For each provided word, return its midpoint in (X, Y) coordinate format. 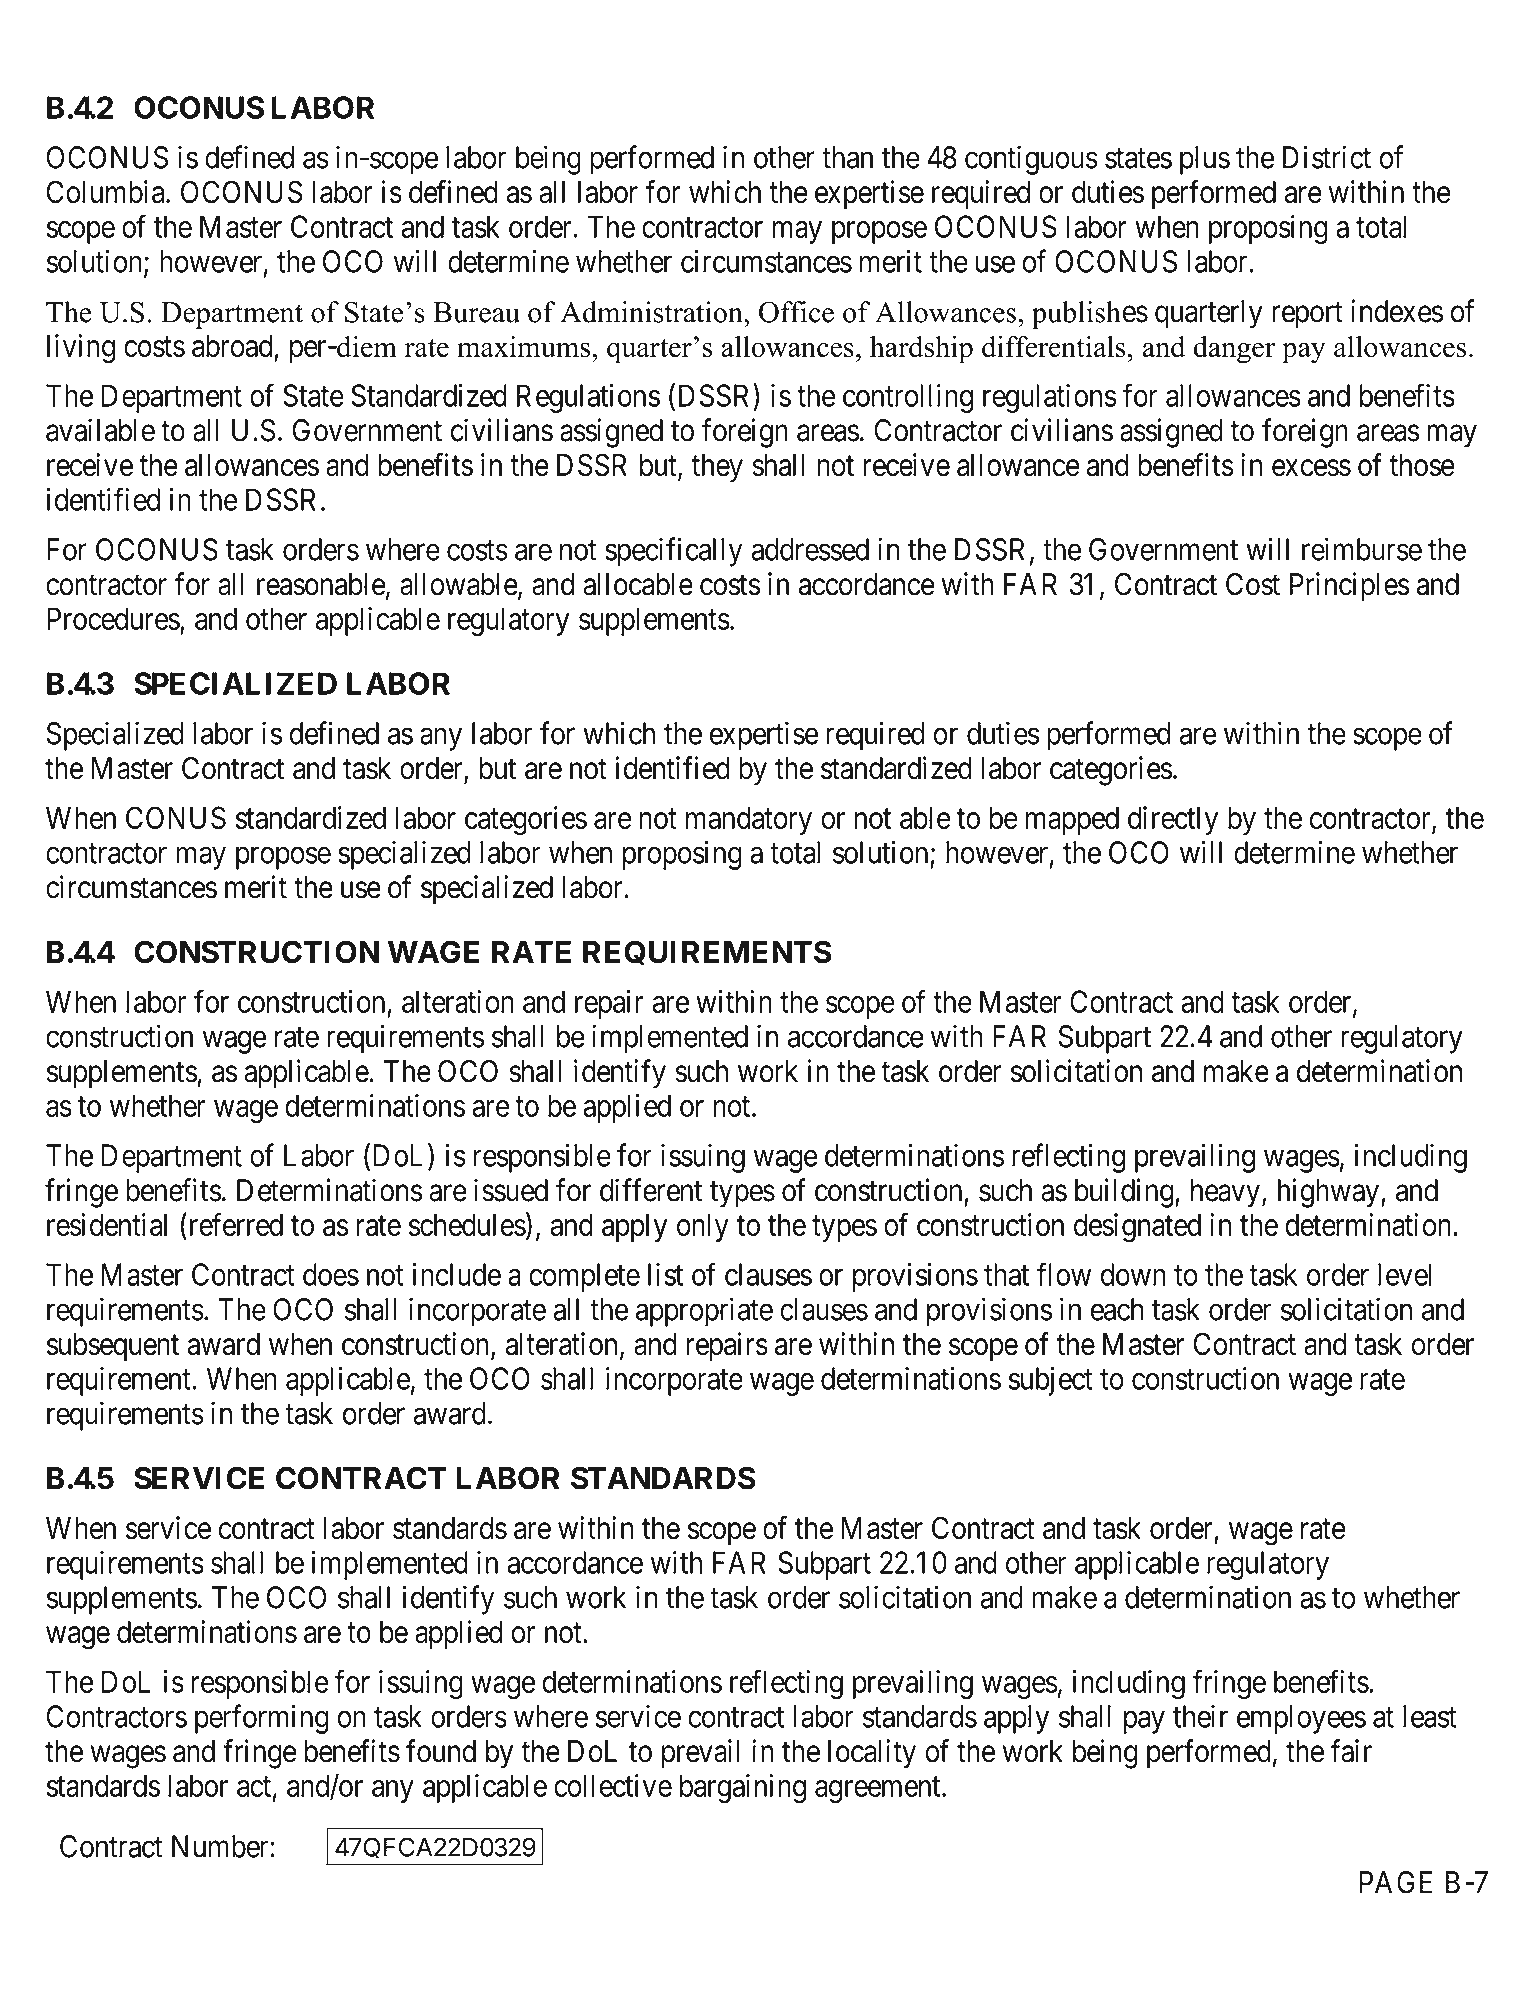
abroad (232, 345)
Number (220, 1846)
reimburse (1362, 549)
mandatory (749, 820)
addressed (810, 549)
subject (1051, 1381)
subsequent (112, 1347)
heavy (1225, 1193)
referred (234, 1224)
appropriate (704, 1312)
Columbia (107, 192)
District (1327, 157)
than (847, 157)
